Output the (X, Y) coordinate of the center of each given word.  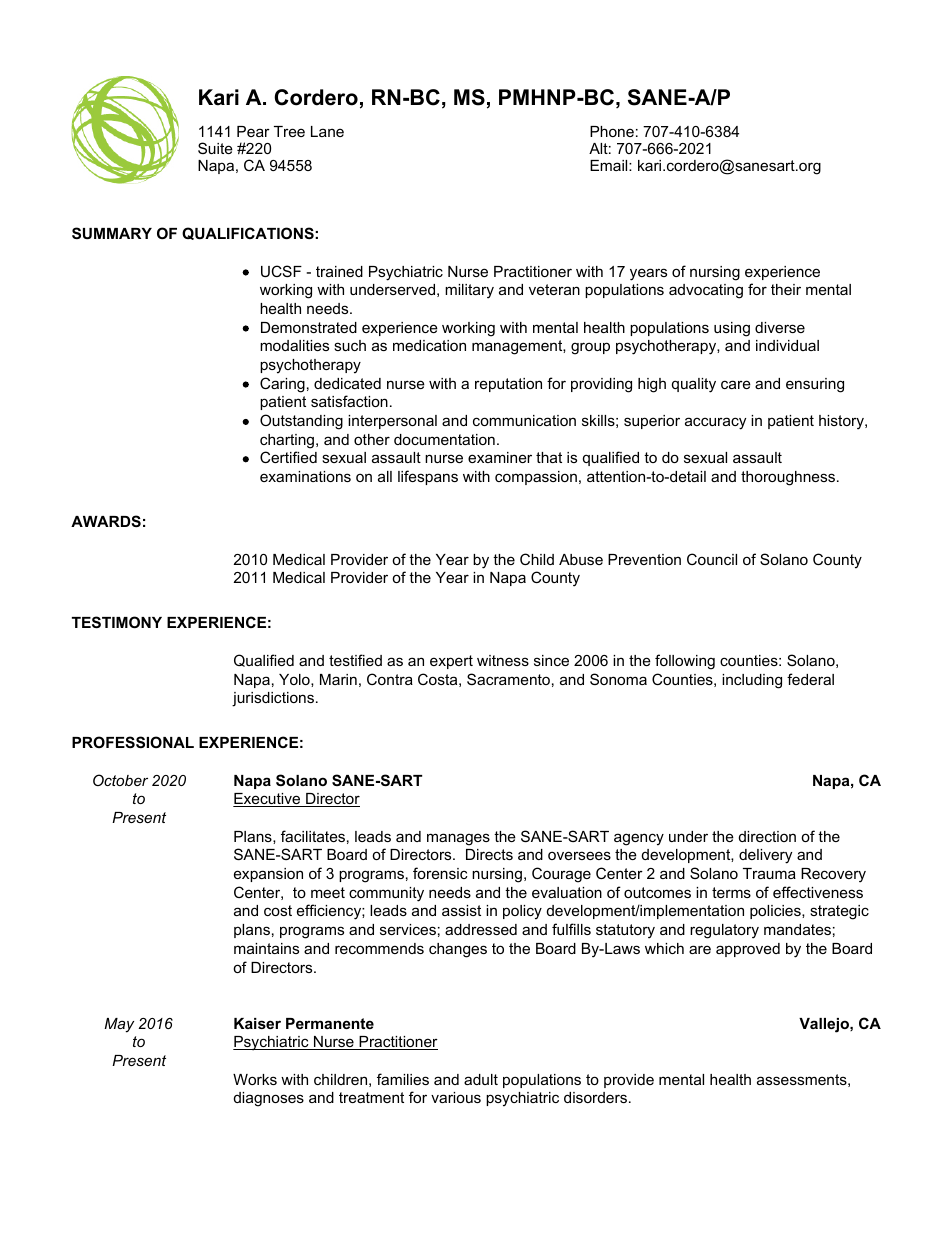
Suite (215, 148)
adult (481, 1079)
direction (767, 836)
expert (451, 662)
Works (255, 1079)
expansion (268, 875)
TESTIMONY (117, 622)
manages (458, 839)
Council (712, 559)
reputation (508, 385)
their (786, 289)
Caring (282, 385)
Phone (612, 131)
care (736, 384)
